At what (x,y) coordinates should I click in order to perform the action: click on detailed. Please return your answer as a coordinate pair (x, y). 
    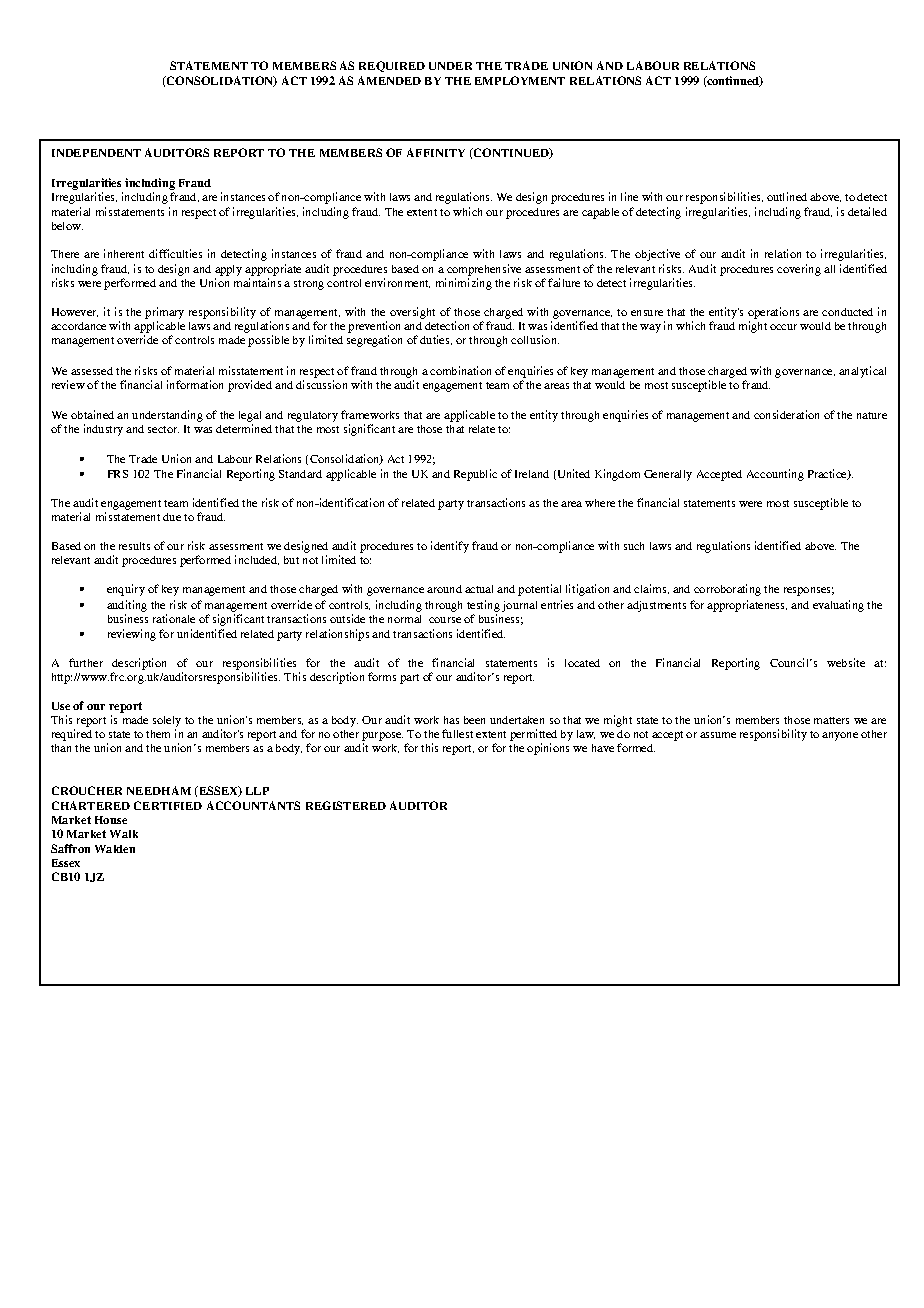
    Looking at the image, I should click on (867, 211).
